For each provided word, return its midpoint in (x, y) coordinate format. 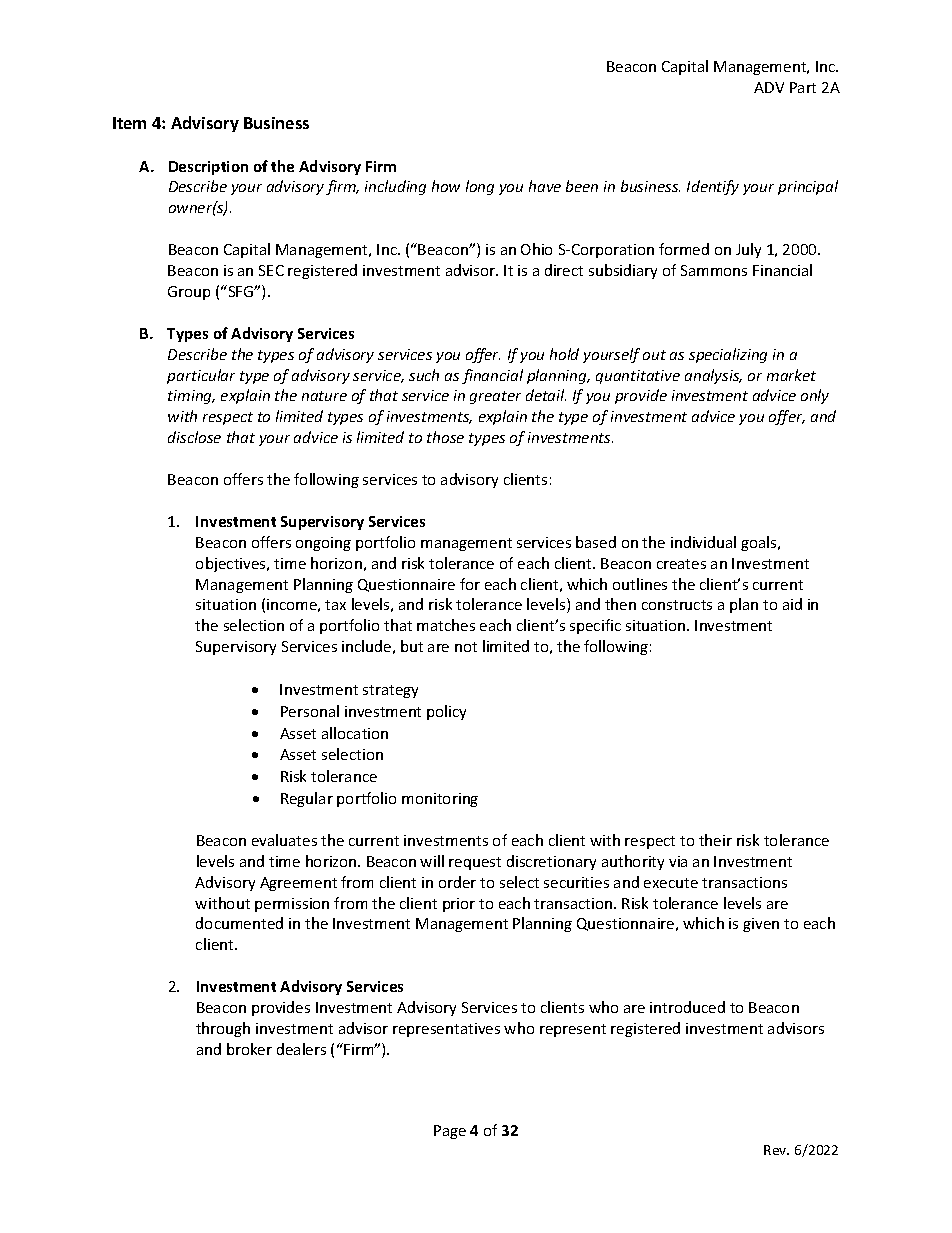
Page (450, 1132)
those (445, 437)
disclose (194, 437)
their (715, 840)
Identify (713, 187)
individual (703, 542)
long (480, 187)
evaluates (284, 840)
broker (249, 1049)
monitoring (440, 800)
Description (208, 168)
